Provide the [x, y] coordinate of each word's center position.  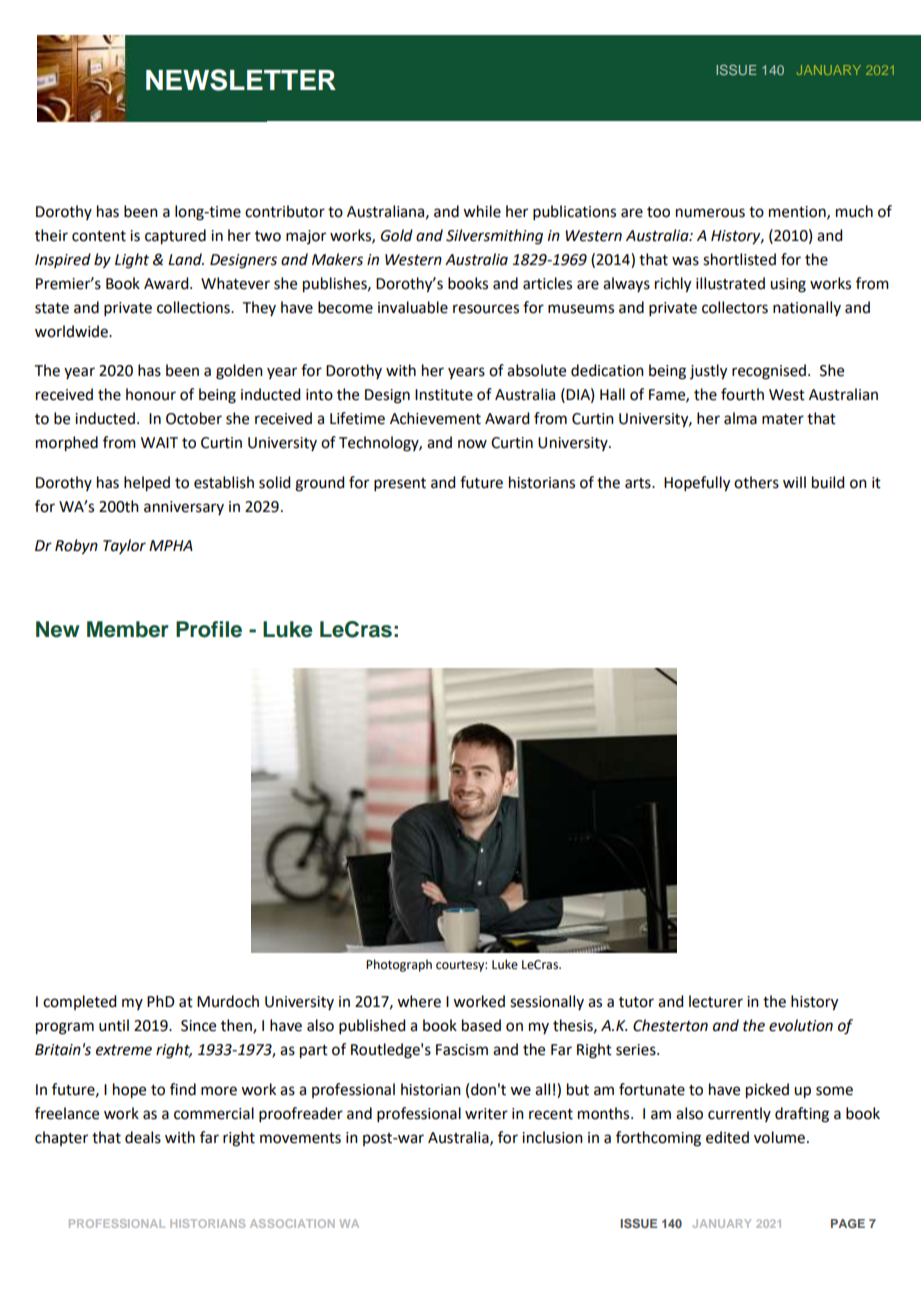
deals [143, 1137]
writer [486, 1114]
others [756, 482]
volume [779, 1137]
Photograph [399, 965]
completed [79, 1002]
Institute [444, 395]
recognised [769, 372]
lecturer [716, 1001]
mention [798, 212]
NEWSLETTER [241, 80]
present [400, 484]
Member [128, 629]
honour [151, 394]
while [482, 211]
